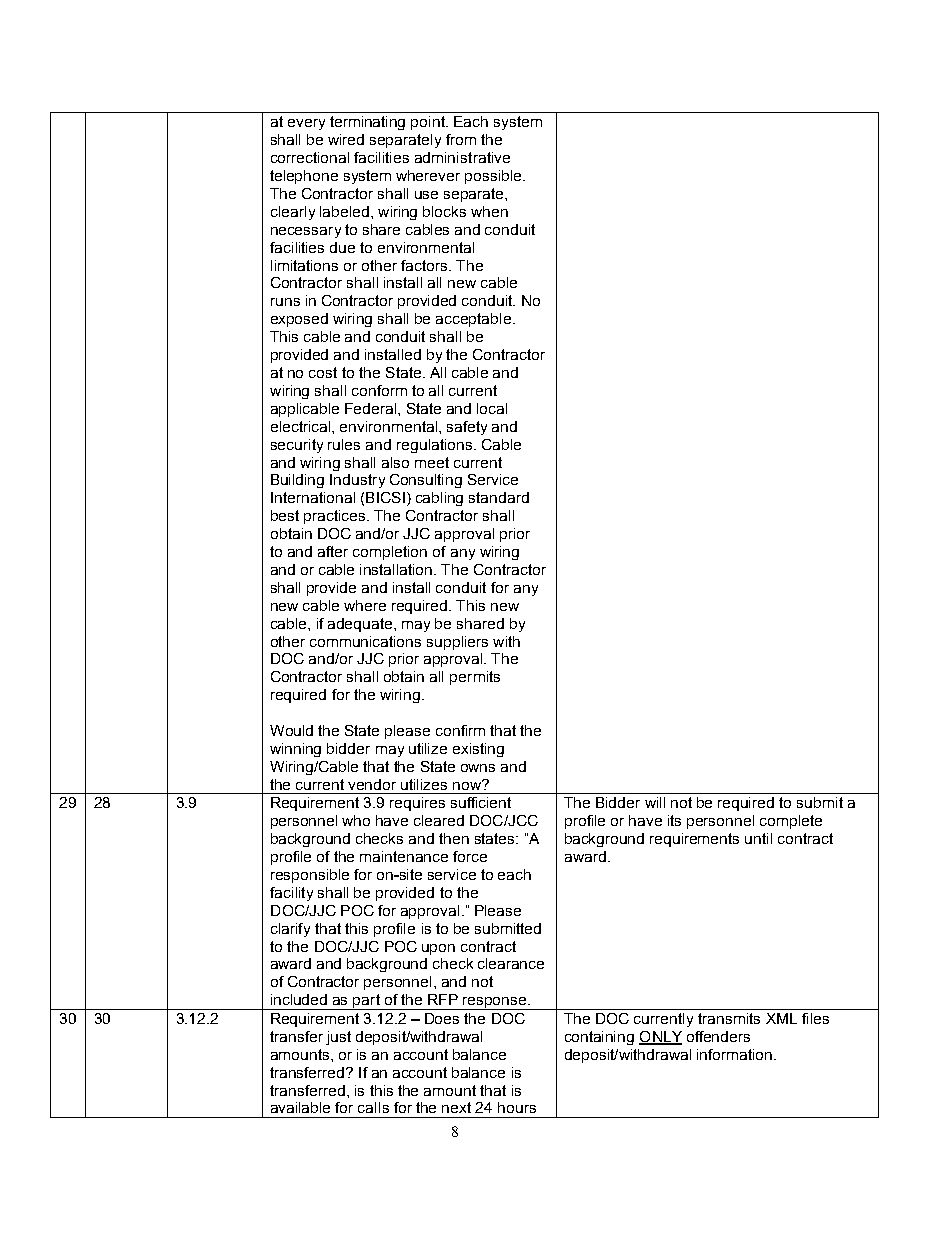 The height and width of the document is (1233, 952). I want to click on rules, so click(344, 444).
